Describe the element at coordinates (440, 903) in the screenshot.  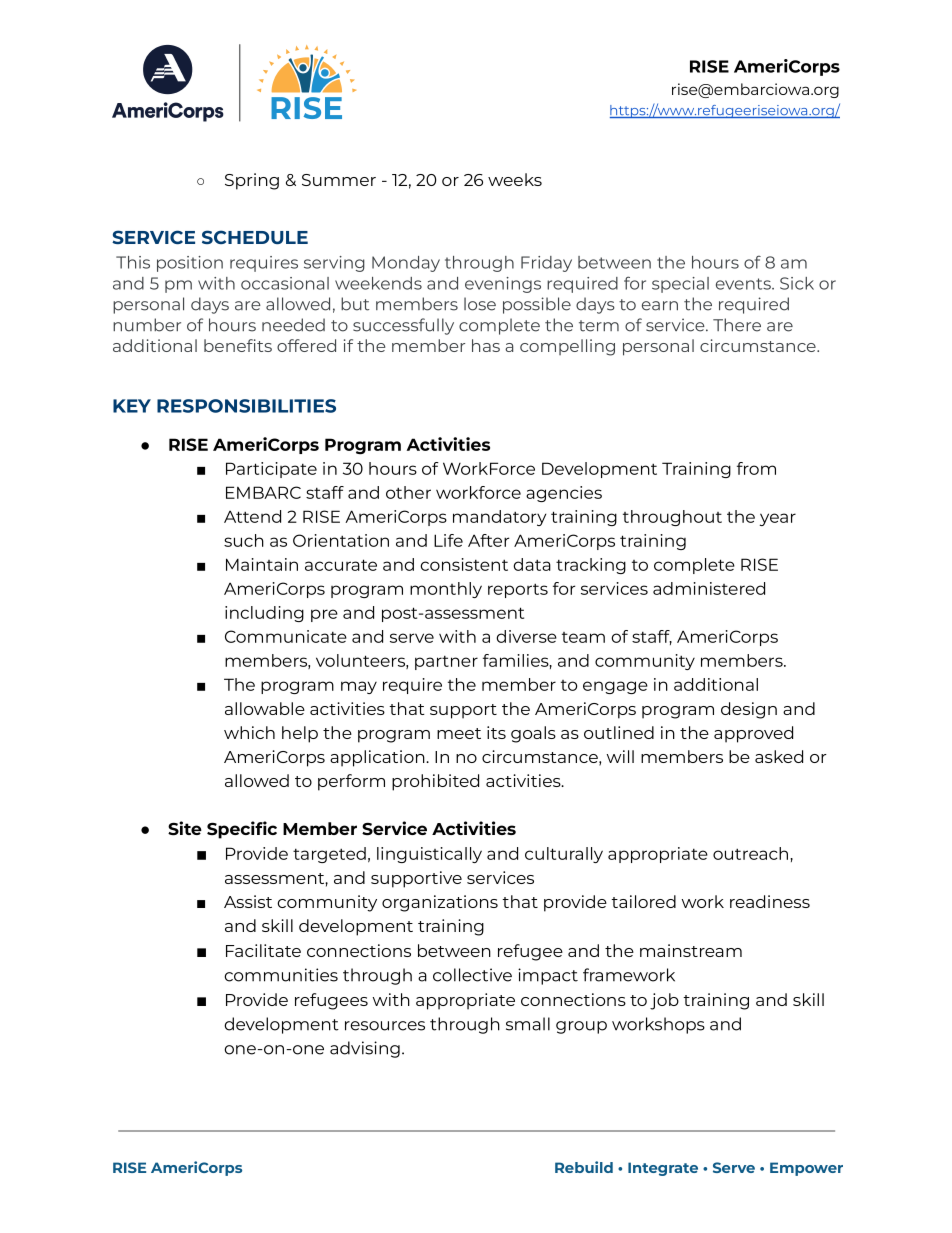
I see `organizations` at that location.
